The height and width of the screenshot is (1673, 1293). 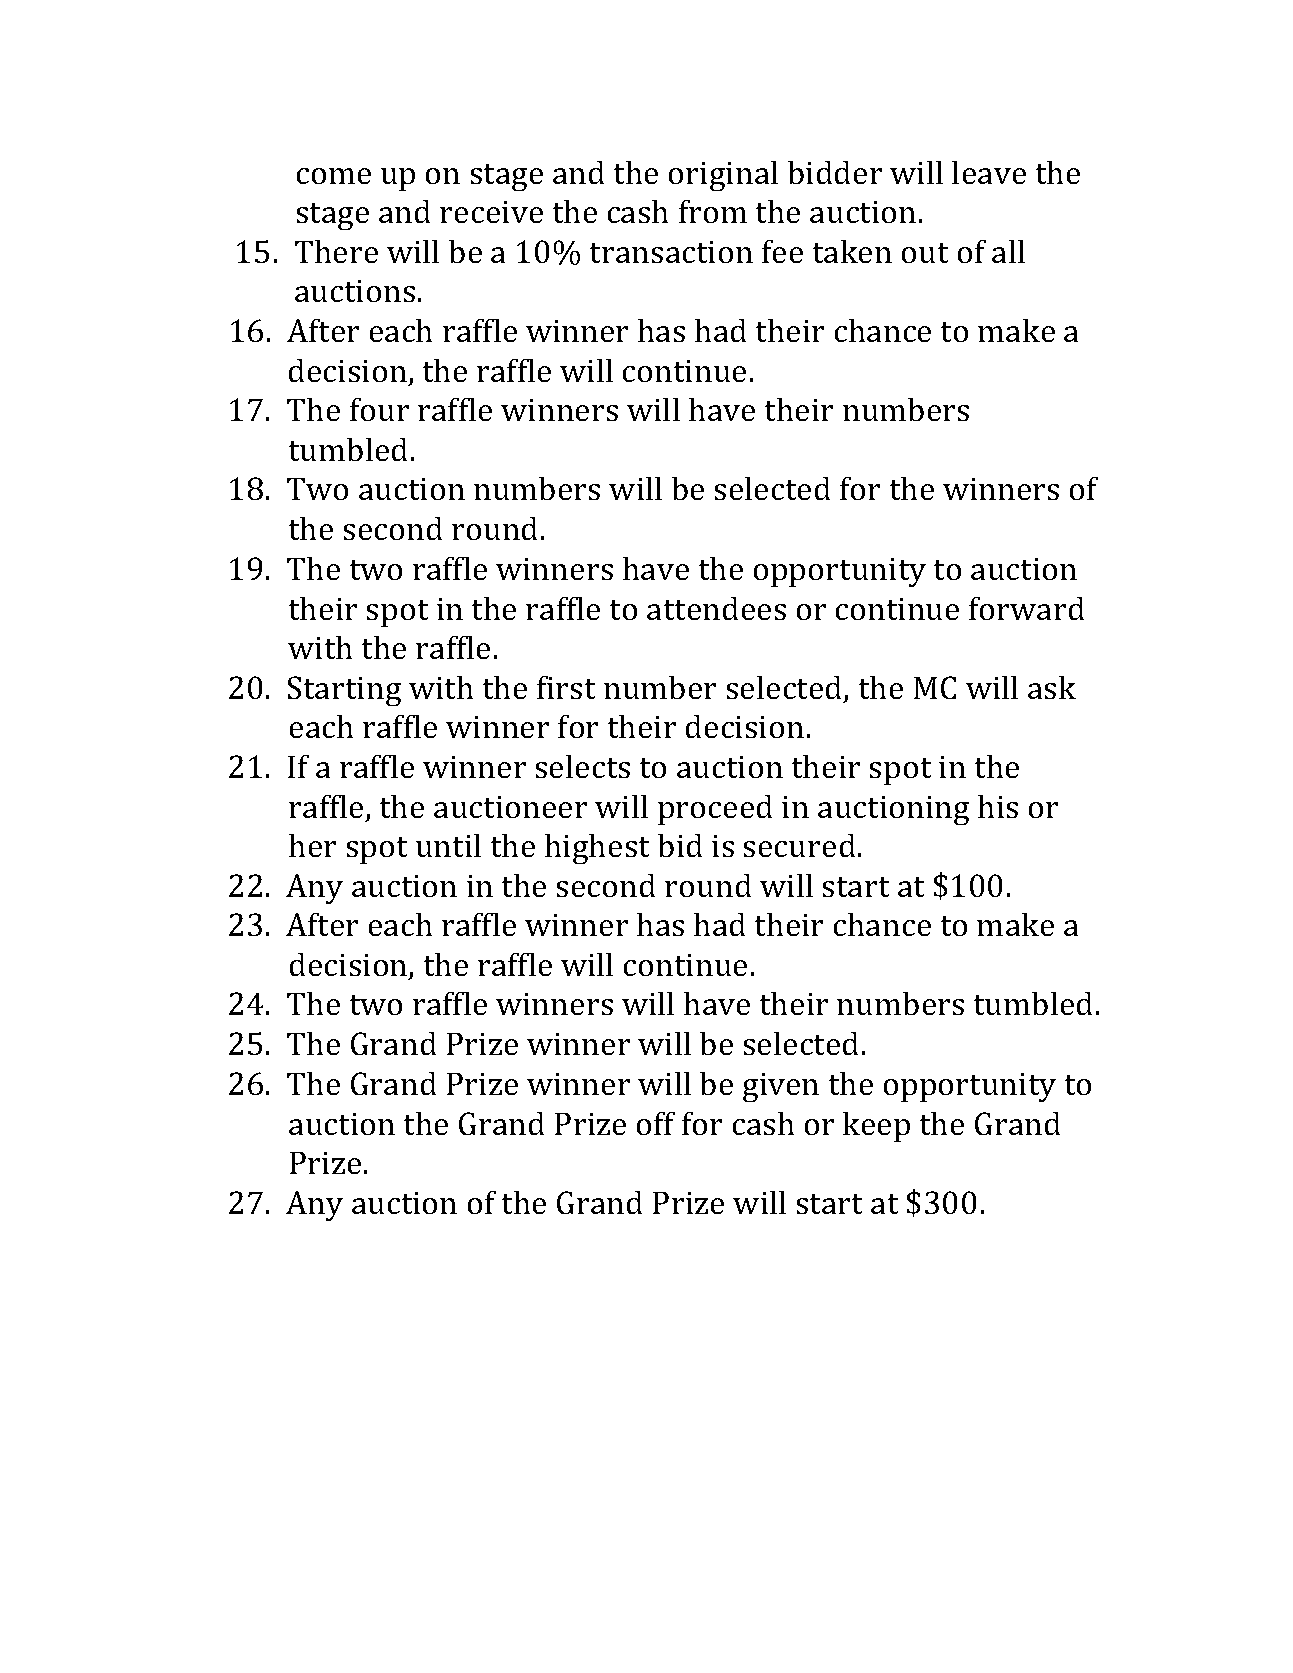 I want to click on leave, so click(x=989, y=172).
